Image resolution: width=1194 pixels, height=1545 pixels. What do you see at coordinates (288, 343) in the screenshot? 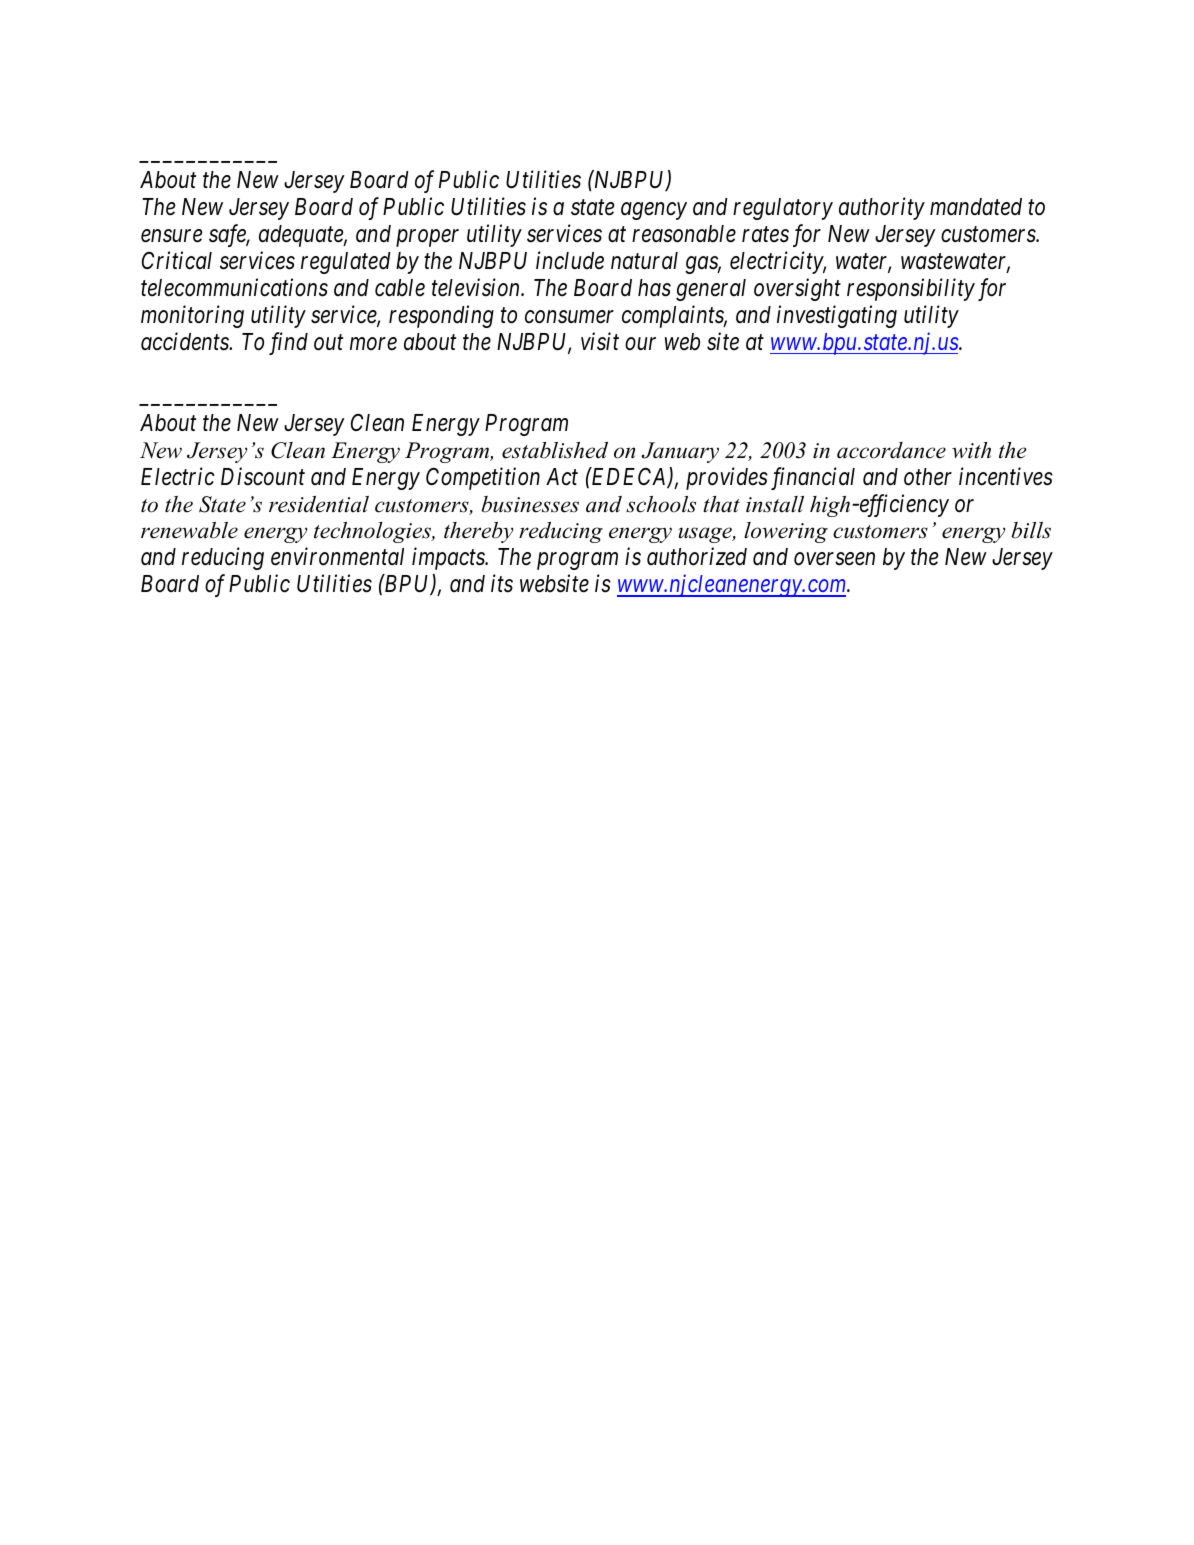
I see `find` at bounding box center [288, 343].
